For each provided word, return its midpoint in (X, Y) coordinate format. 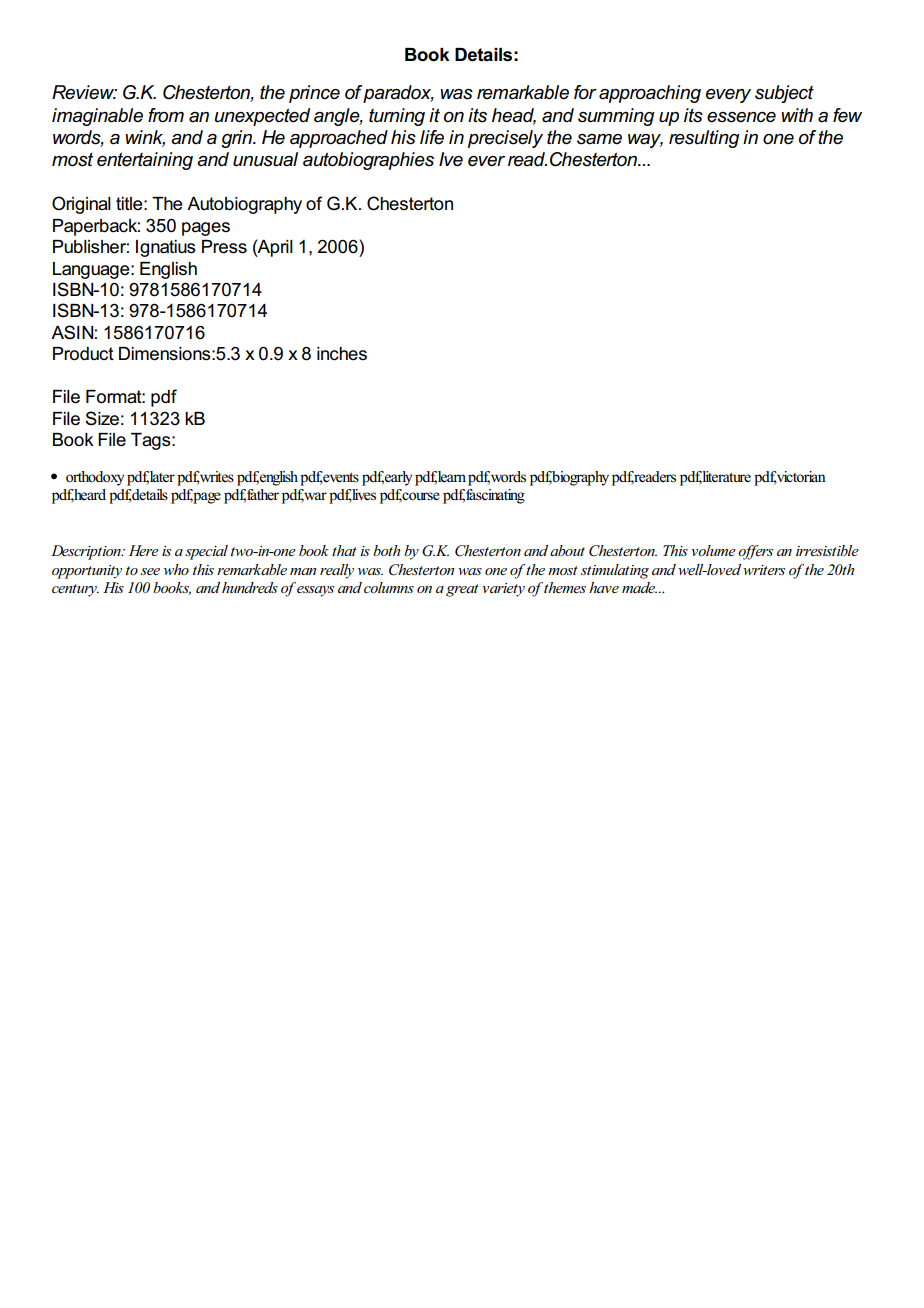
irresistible (827, 550)
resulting (704, 139)
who (176, 569)
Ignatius (166, 248)
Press (224, 247)
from (166, 115)
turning (397, 117)
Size (102, 418)
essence (741, 117)
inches (342, 354)
